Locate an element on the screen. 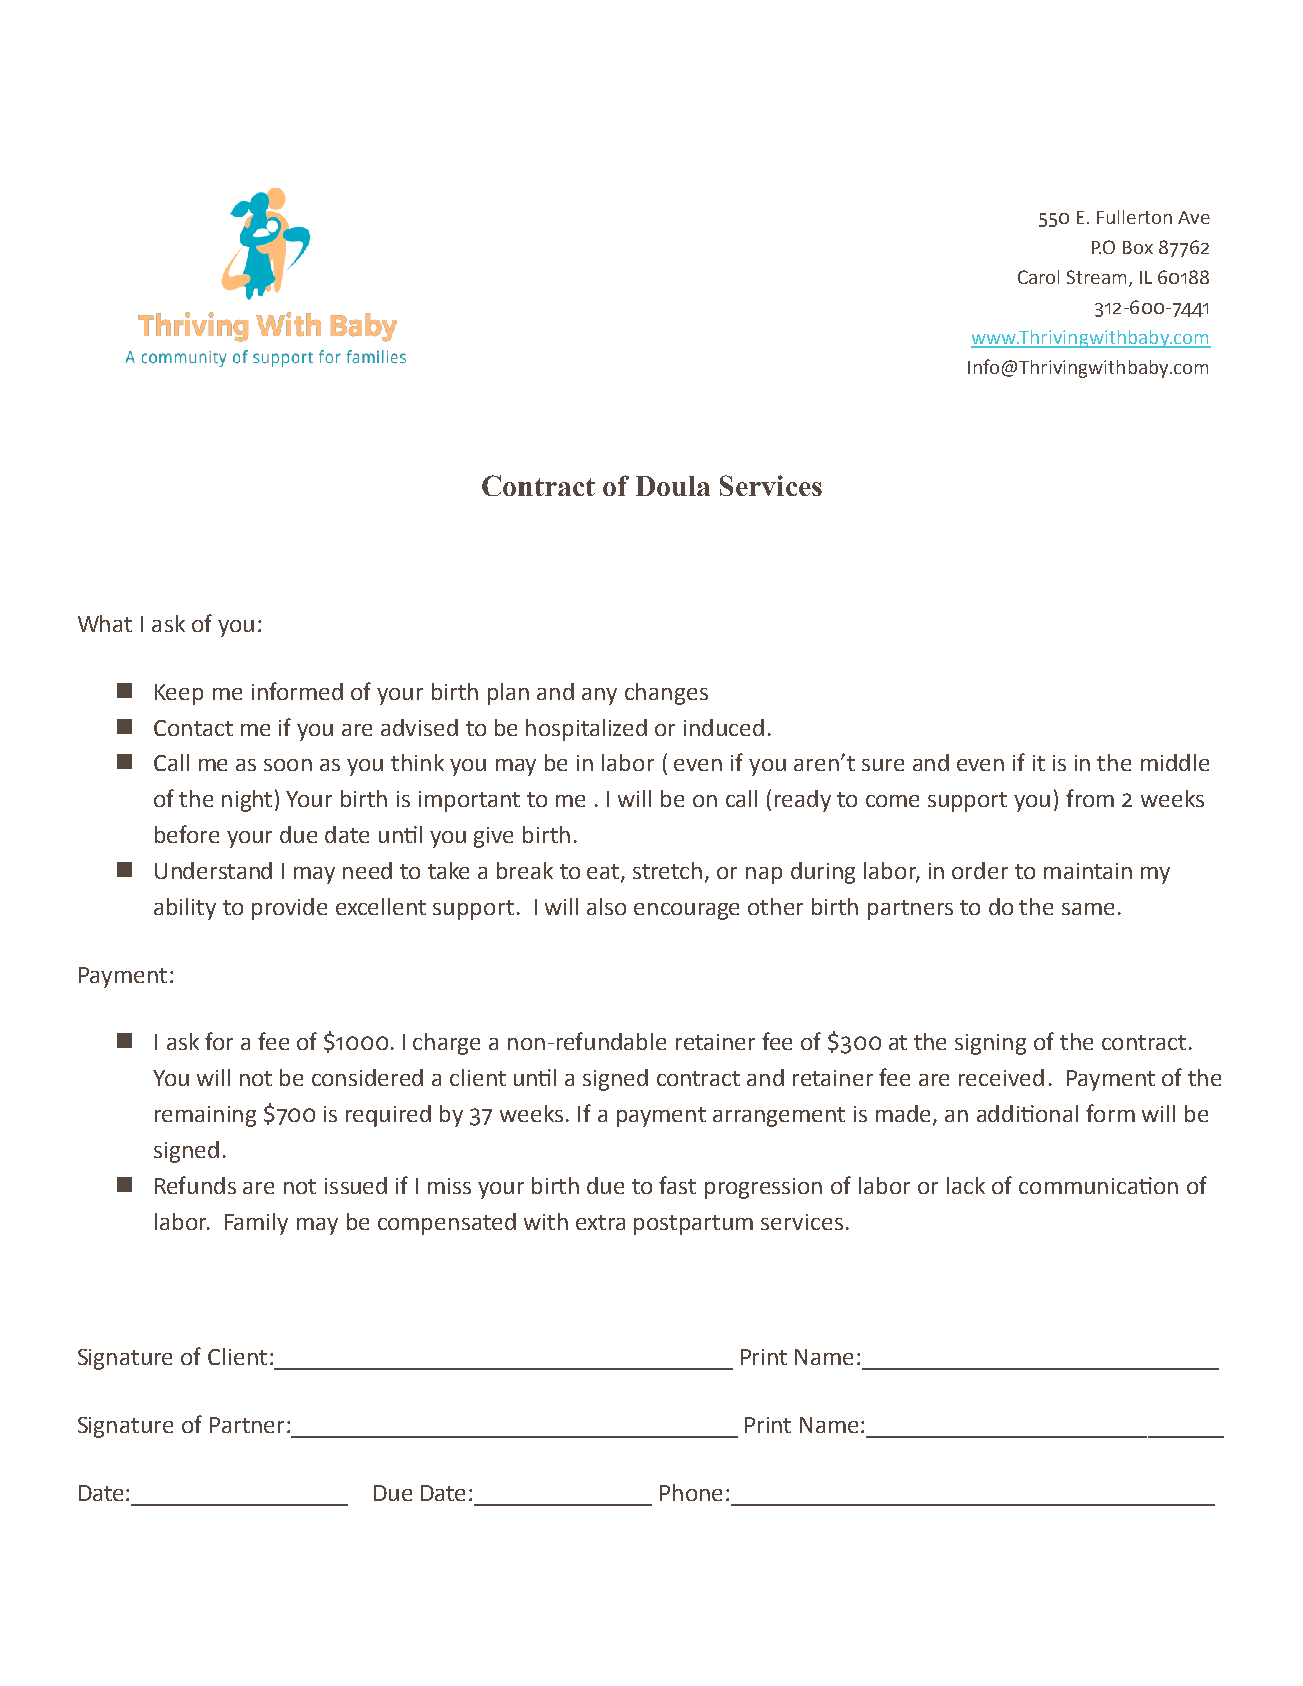 This screenshot has width=1303, height=1686. Understand is located at coordinates (213, 870).
